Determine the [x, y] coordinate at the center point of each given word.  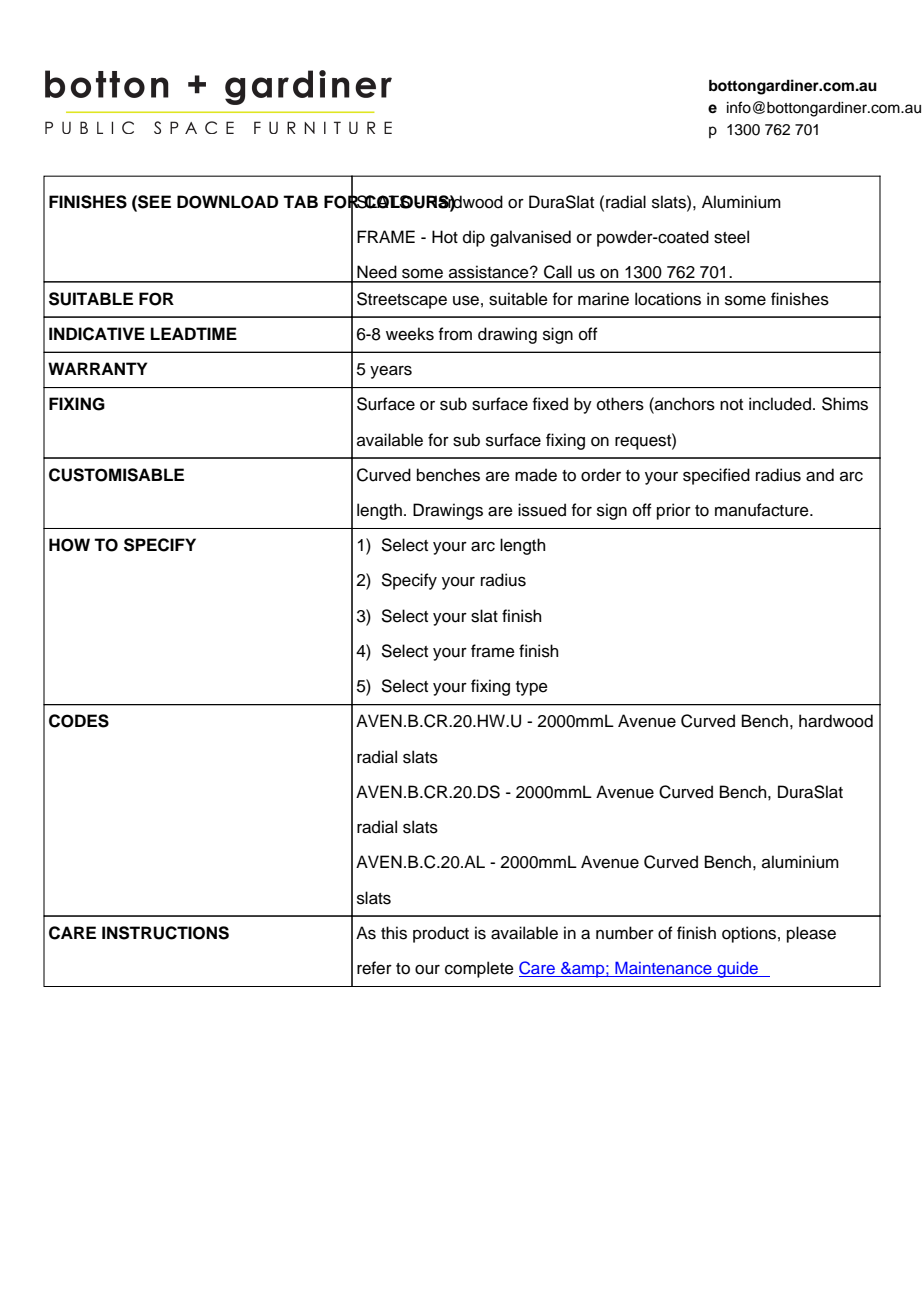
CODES [79, 721]
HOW [69, 545]
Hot [445, 237]
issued [542, 510]
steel [731, 237]
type [532, 688]
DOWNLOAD [227, 202]
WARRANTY [97, 368]
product [441, 934]
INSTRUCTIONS [165, 933]
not [731, 405]
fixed [550, 404]
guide [738, 970]
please [811, 934]
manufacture [763, 510]
